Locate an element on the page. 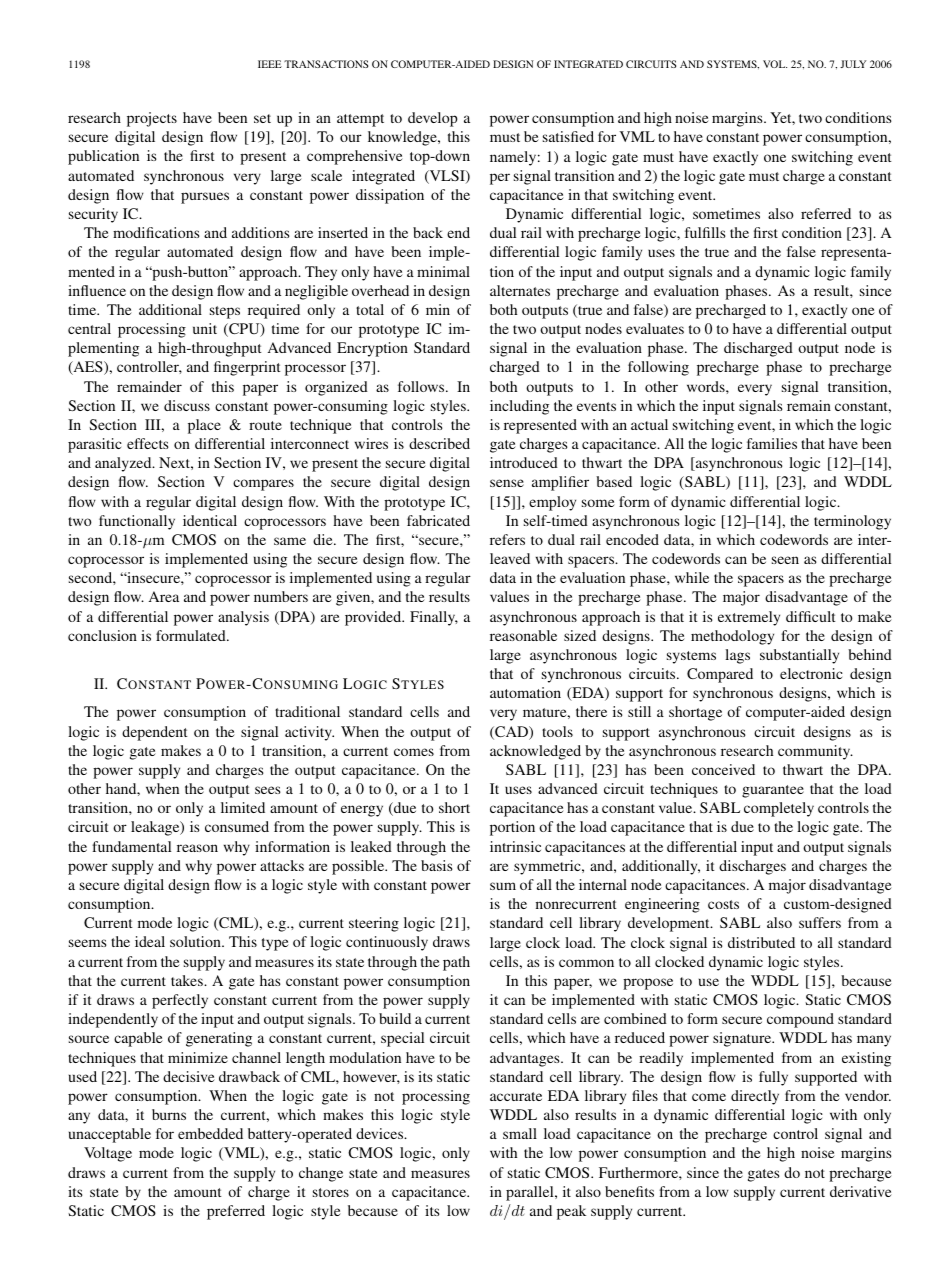 This image has height=1270, width=952. basis is located at coordinates (437, 865).
